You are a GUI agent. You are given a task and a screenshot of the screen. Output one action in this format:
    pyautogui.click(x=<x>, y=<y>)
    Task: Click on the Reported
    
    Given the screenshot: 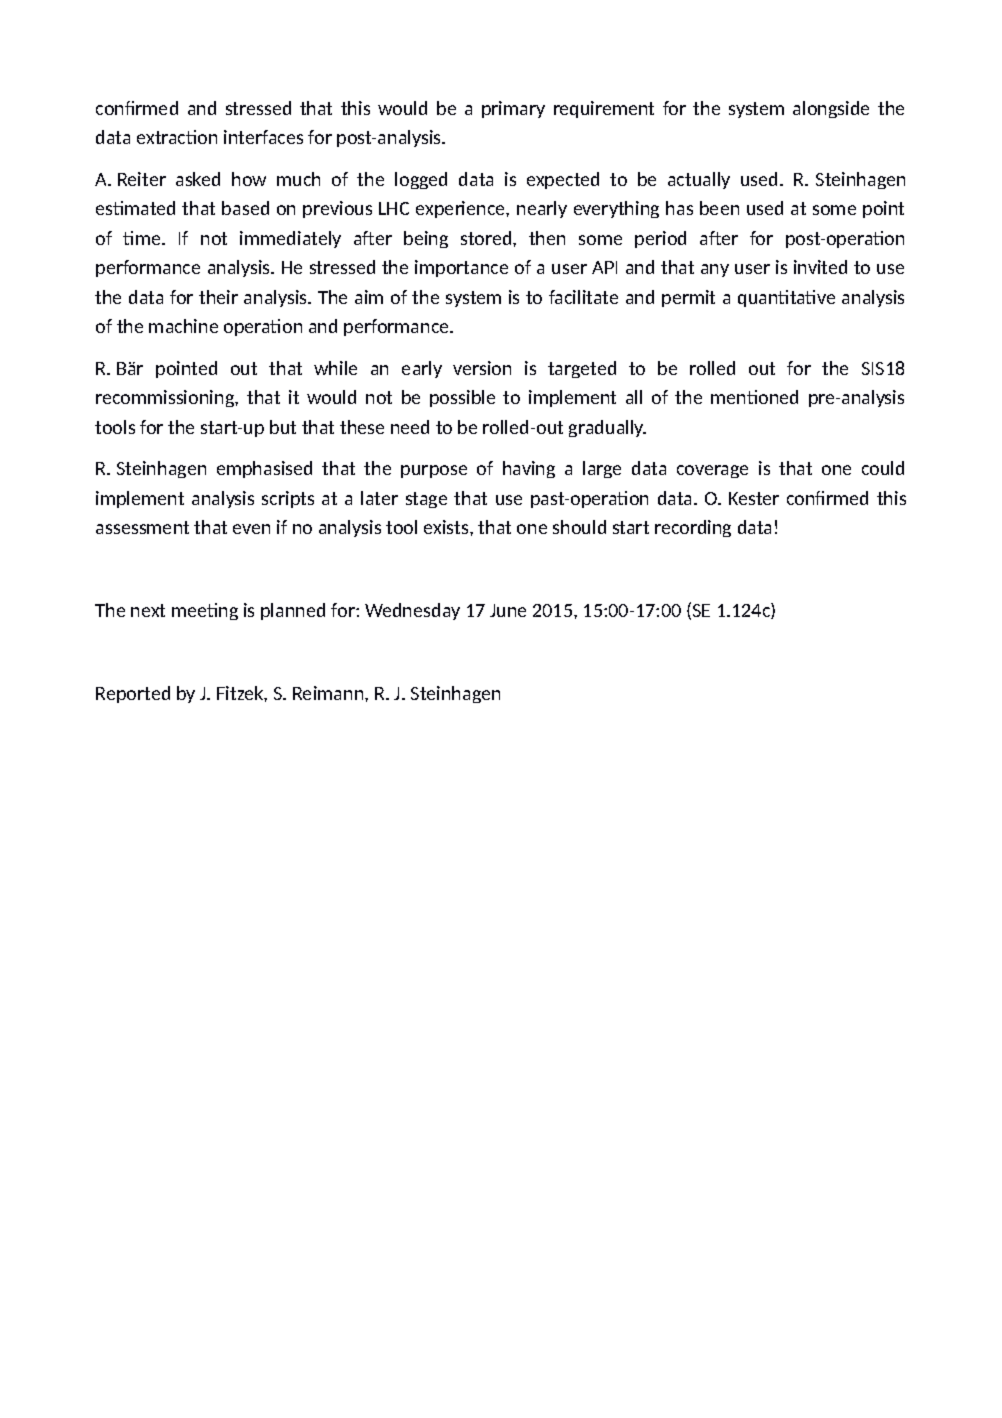 What is the action you would take?
    pyautogui.click(x=133, y=694)
